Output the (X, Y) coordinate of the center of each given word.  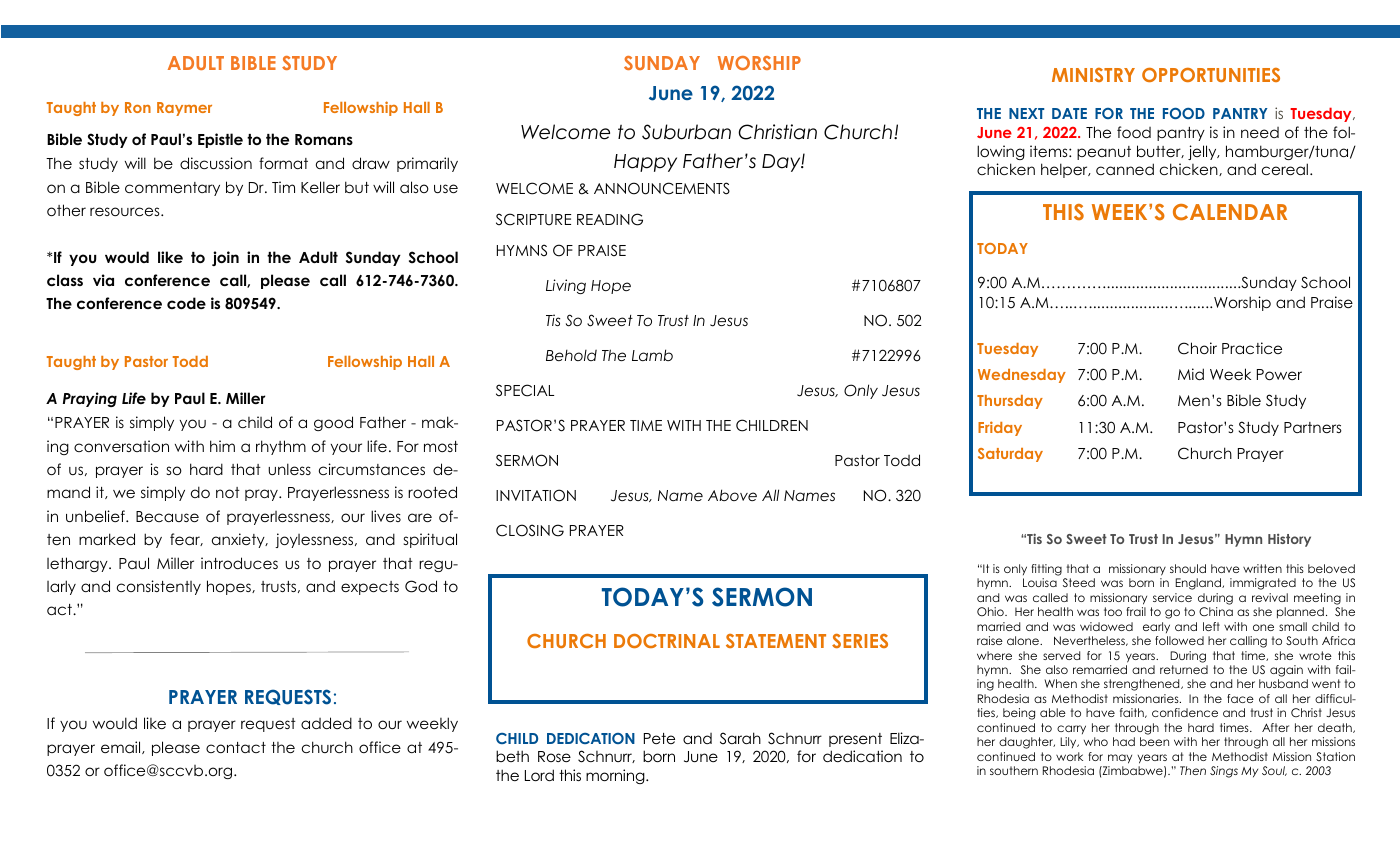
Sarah (740, 738)
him (222, 446)
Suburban (686, 132)
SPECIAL (525, 390)
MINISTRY (1093, 75)
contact (236, 747)
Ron (138, 107)
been (1154, 741)
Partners (1313, 427)
